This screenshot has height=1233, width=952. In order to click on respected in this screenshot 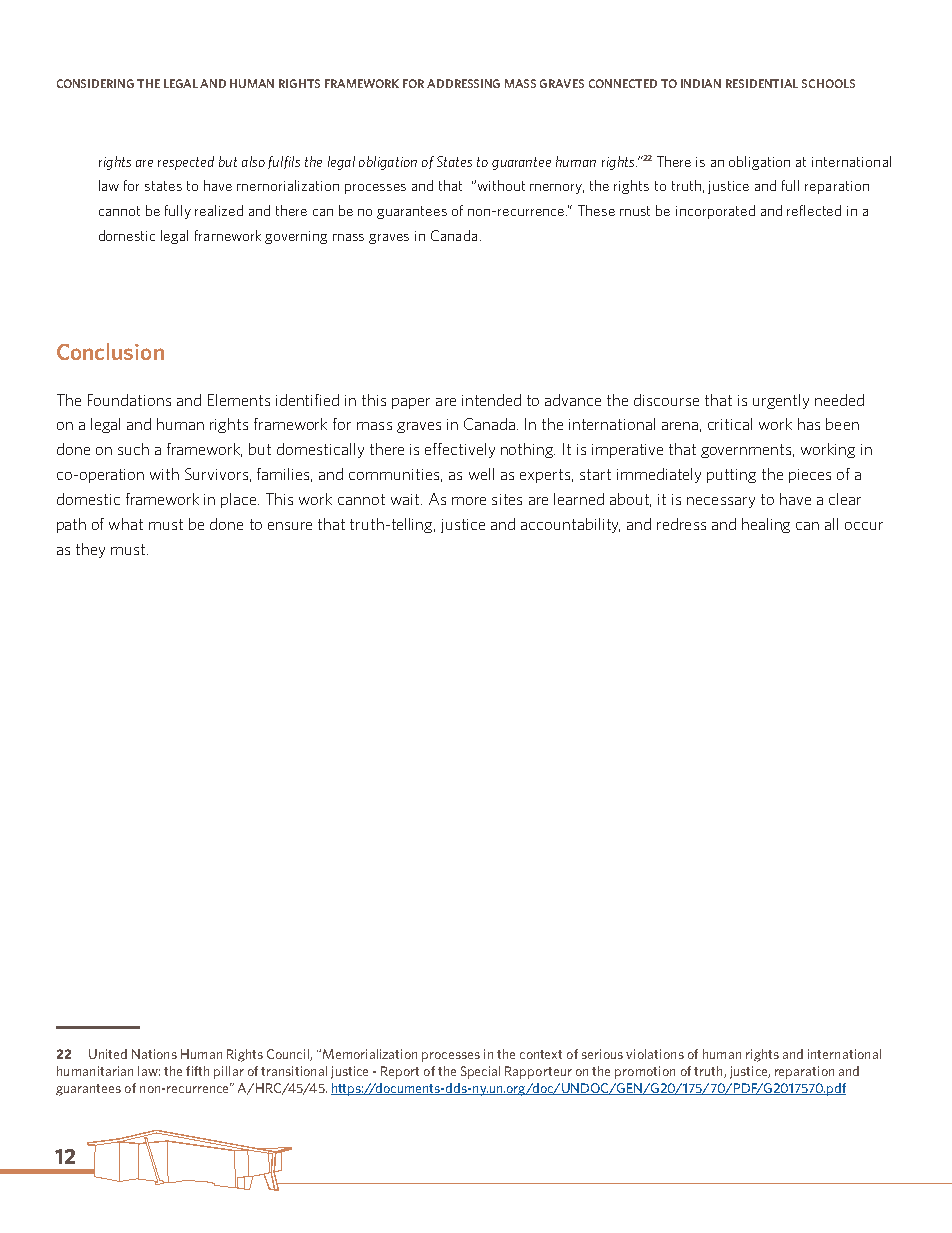, I will do `click(186, 163)`.
